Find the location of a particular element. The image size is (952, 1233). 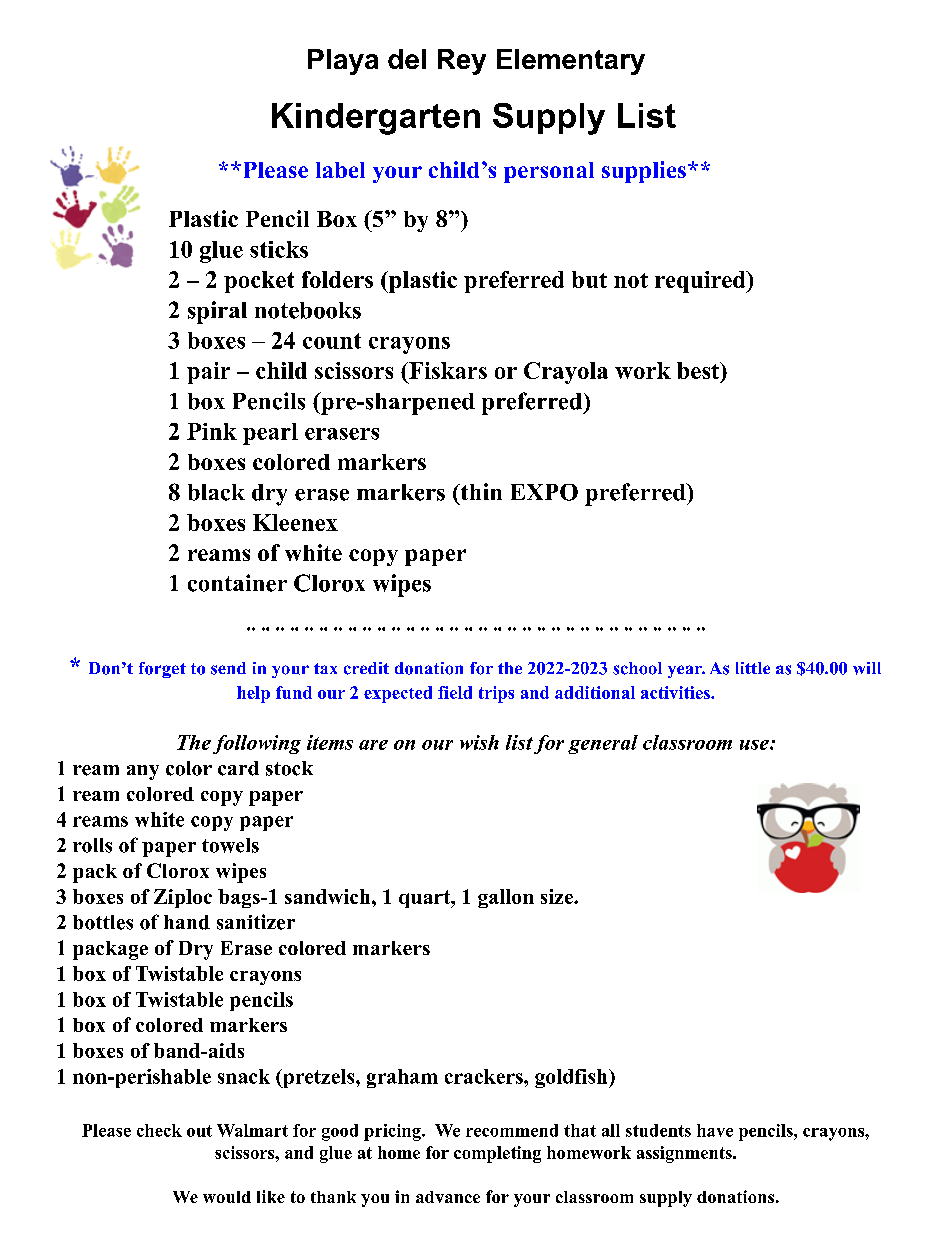

forget is located at coordinates (162, 670).
